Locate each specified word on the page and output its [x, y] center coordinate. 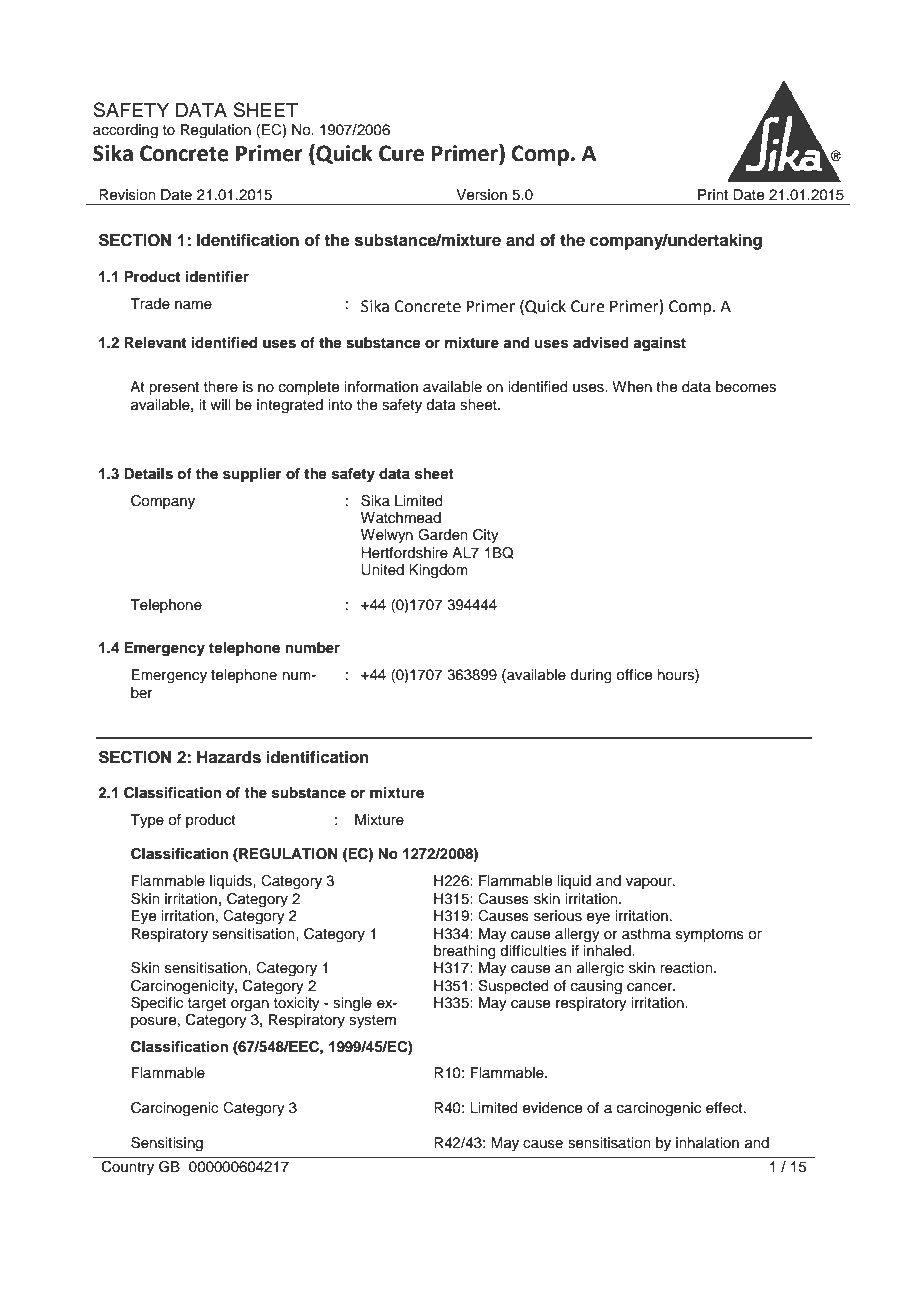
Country [128, 1168]
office [634, 675]
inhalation [707, 1142]
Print [713, 194]
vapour [650, 883]
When [632, 387]
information [381, 386]
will [220, 404]
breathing [465, 952]
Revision [127, 195]
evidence [552, 1108]
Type [147, 821]
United [382, 570]
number [313, 647]
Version [481, 195]
